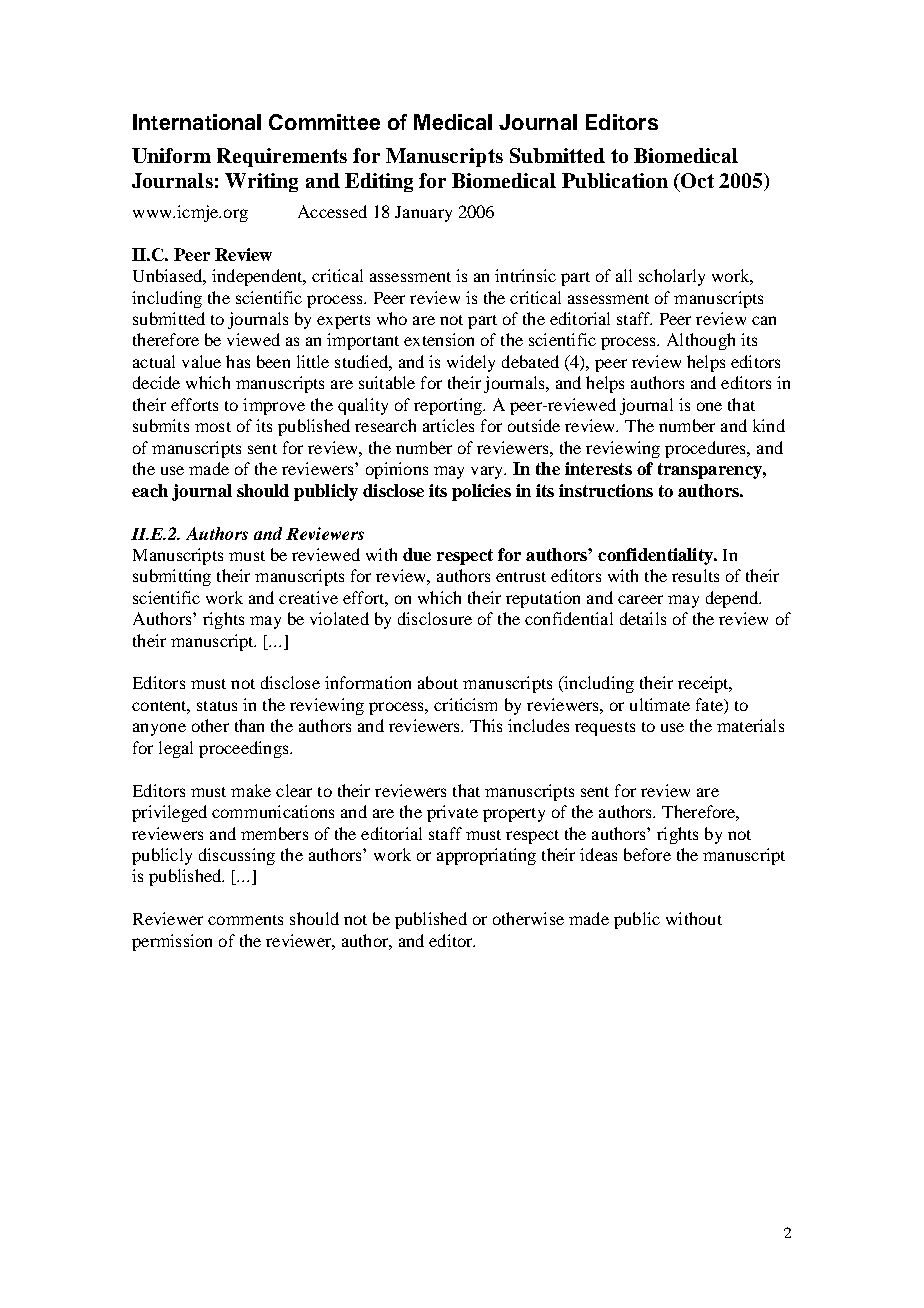 The image size is (924, 1308). Describe the element at coordinates (695, 575) in the screenshot. I see `results` at that location.
